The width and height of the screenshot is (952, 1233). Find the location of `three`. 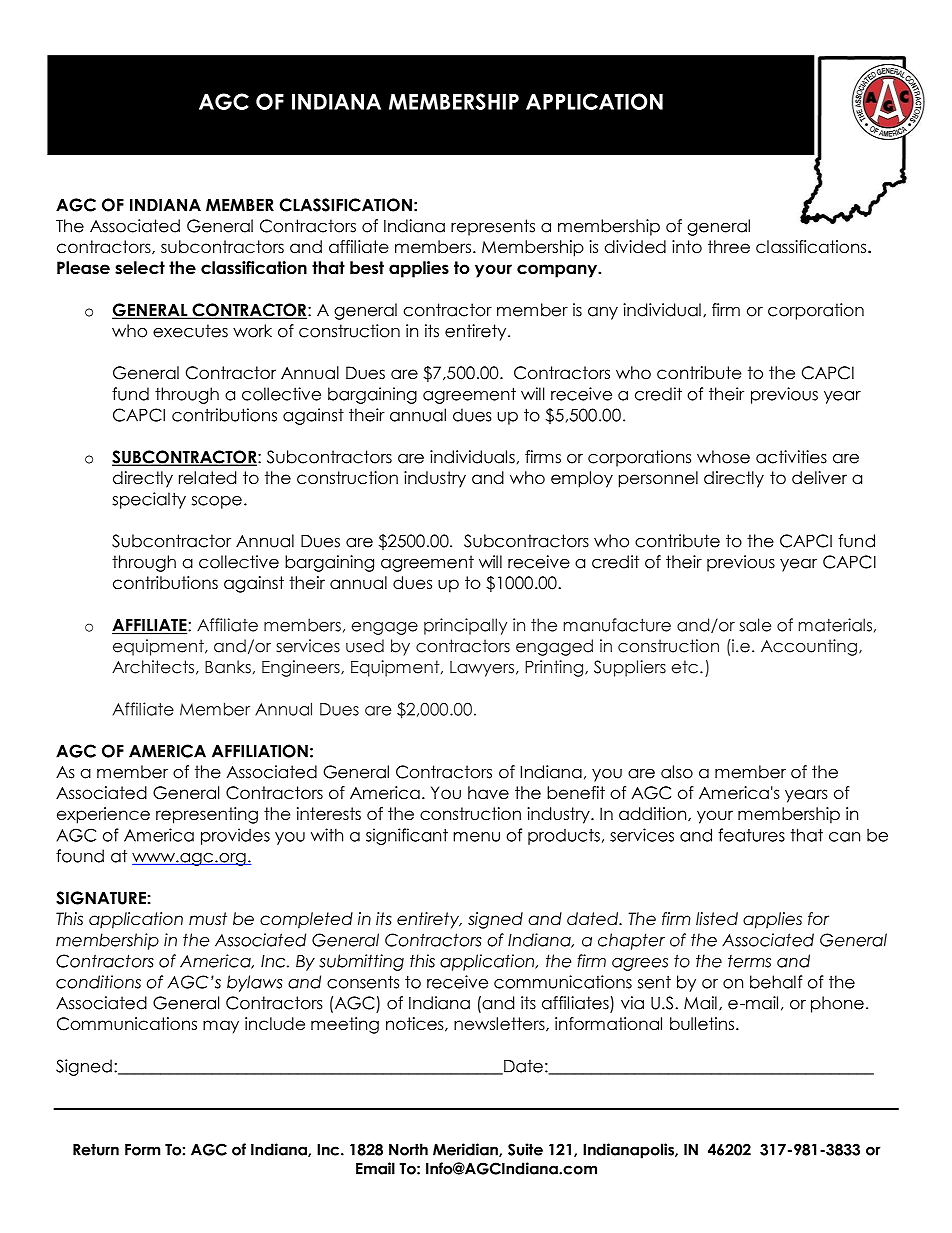

three is located at coordinates (729, 247).
